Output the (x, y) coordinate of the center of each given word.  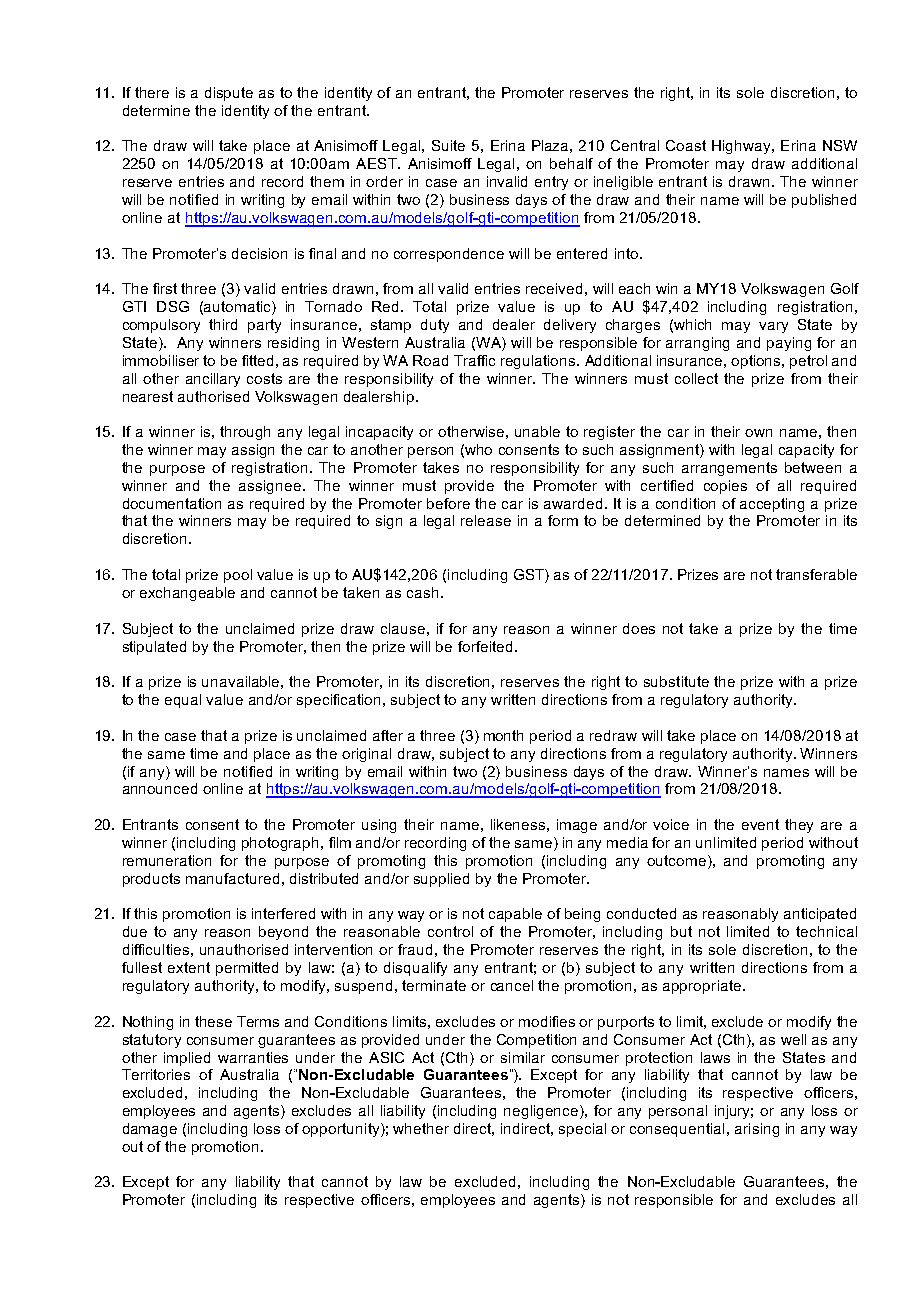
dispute (229, 94)
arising (757, 1130)
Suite (448, 145)
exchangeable (187, 594)
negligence (542, 1112)
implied (187, 1059)
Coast (686, 145)
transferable (816, 574)
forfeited (485, 646)
